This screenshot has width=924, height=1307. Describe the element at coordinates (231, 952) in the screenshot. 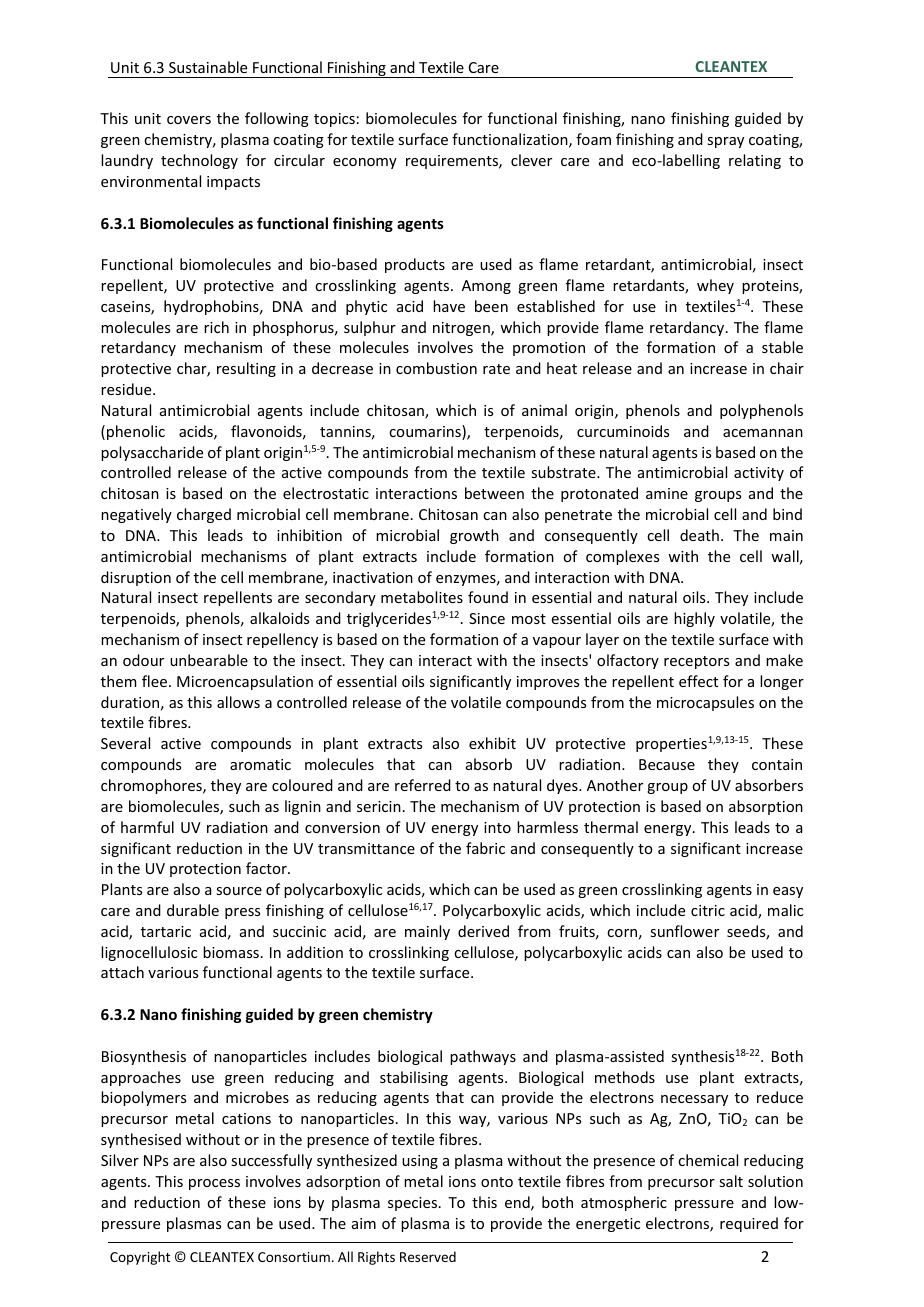

I see `biomass` at that location.
